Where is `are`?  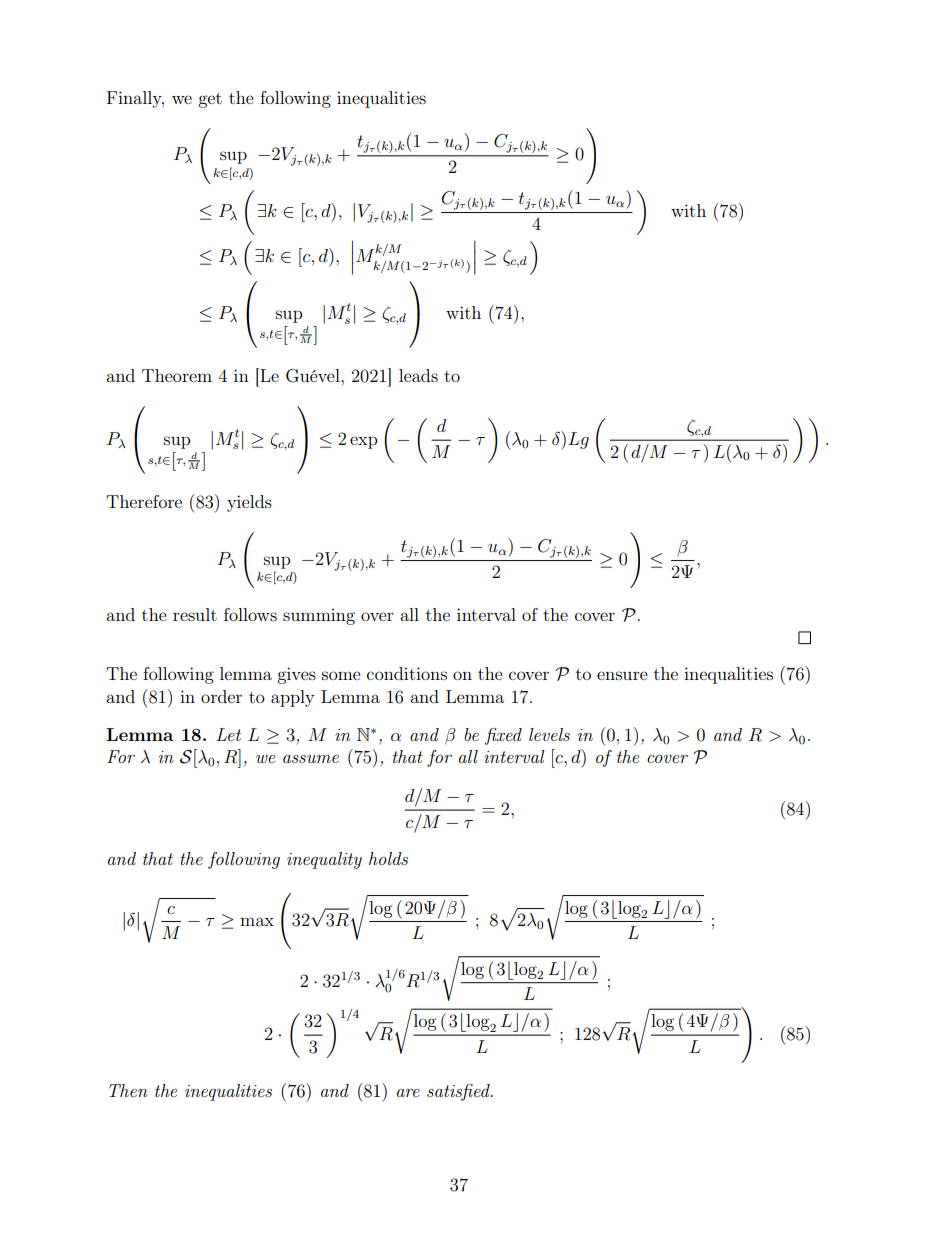
are is located at coordinates (408, 1093).
